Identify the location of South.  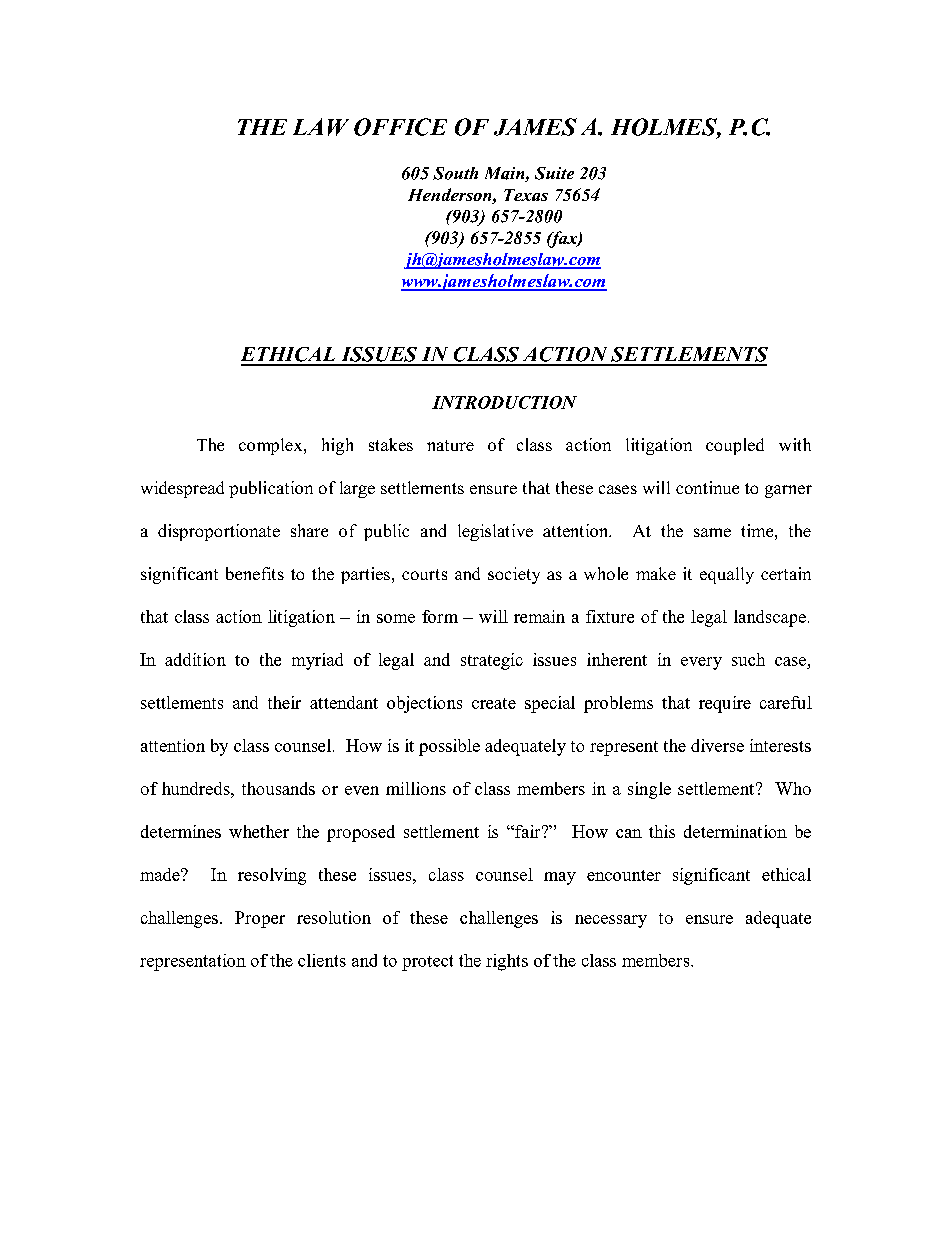
(455, 173).
